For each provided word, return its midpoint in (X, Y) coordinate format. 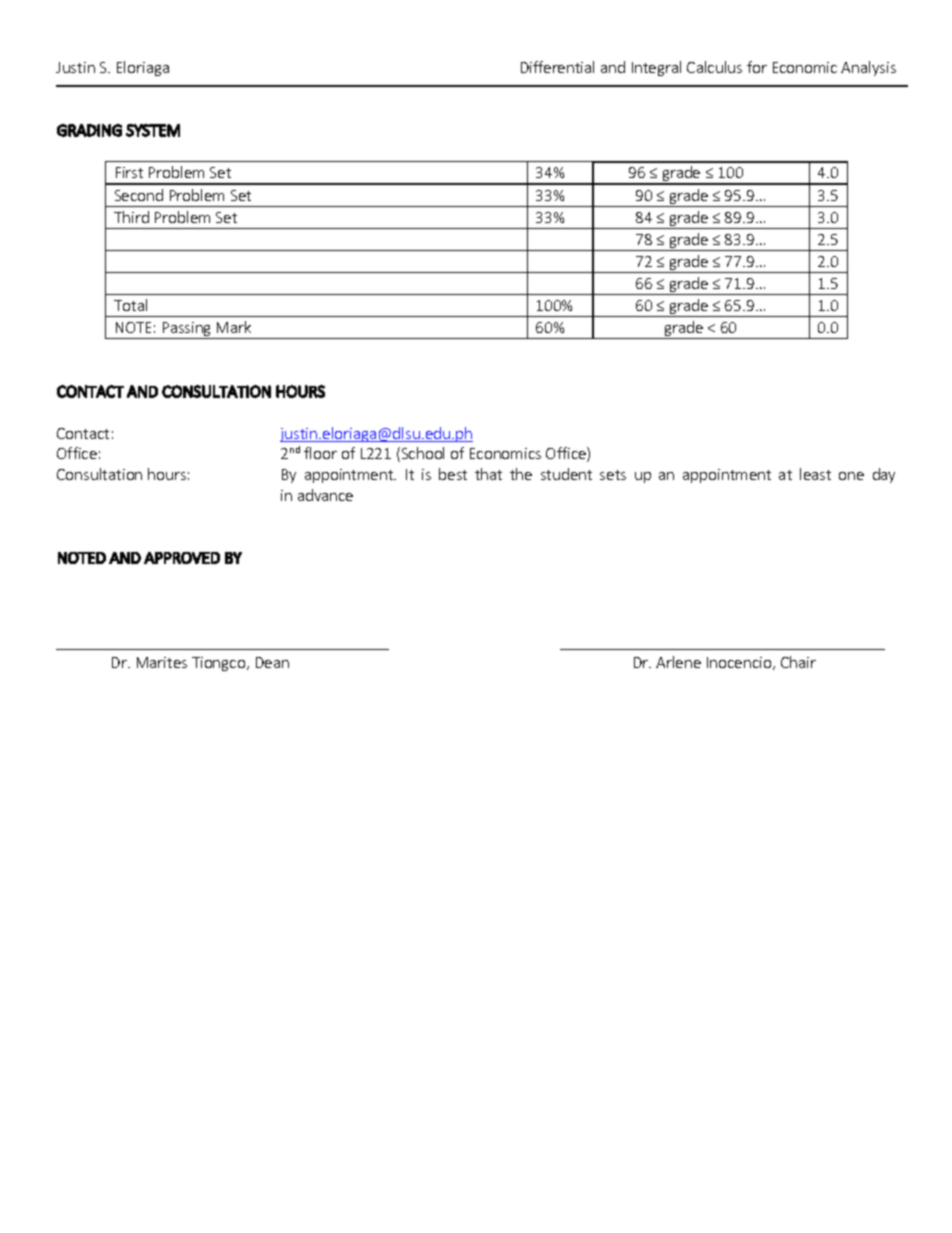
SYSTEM (153, 130)
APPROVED (182, 558)
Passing (187, 330)
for (757, 67)
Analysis (868, 68)
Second (139, 195)
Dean (272, 662)
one (851, 476)
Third (131, 217)
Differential (557, 67)
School (421, 454)
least (815, 474)
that (488, 474)
